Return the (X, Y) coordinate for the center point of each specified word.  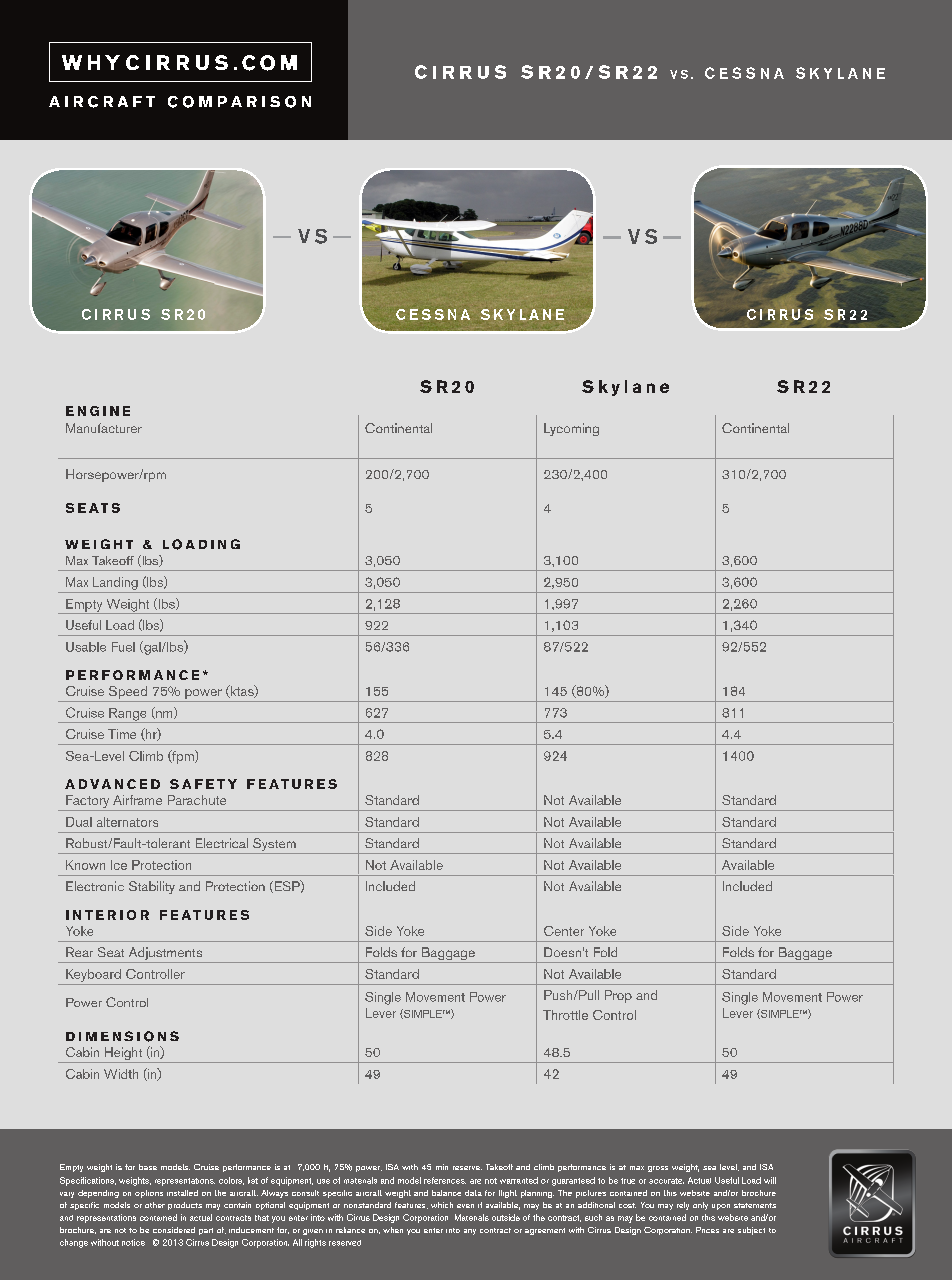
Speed (128, 694)
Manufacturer (104, 428)
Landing (115, 583)
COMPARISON (239, 102)
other (155, 1205)
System (274, 846)
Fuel (123, 647)
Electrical (222, 843)
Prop (618, 996)
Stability (152, 887)
